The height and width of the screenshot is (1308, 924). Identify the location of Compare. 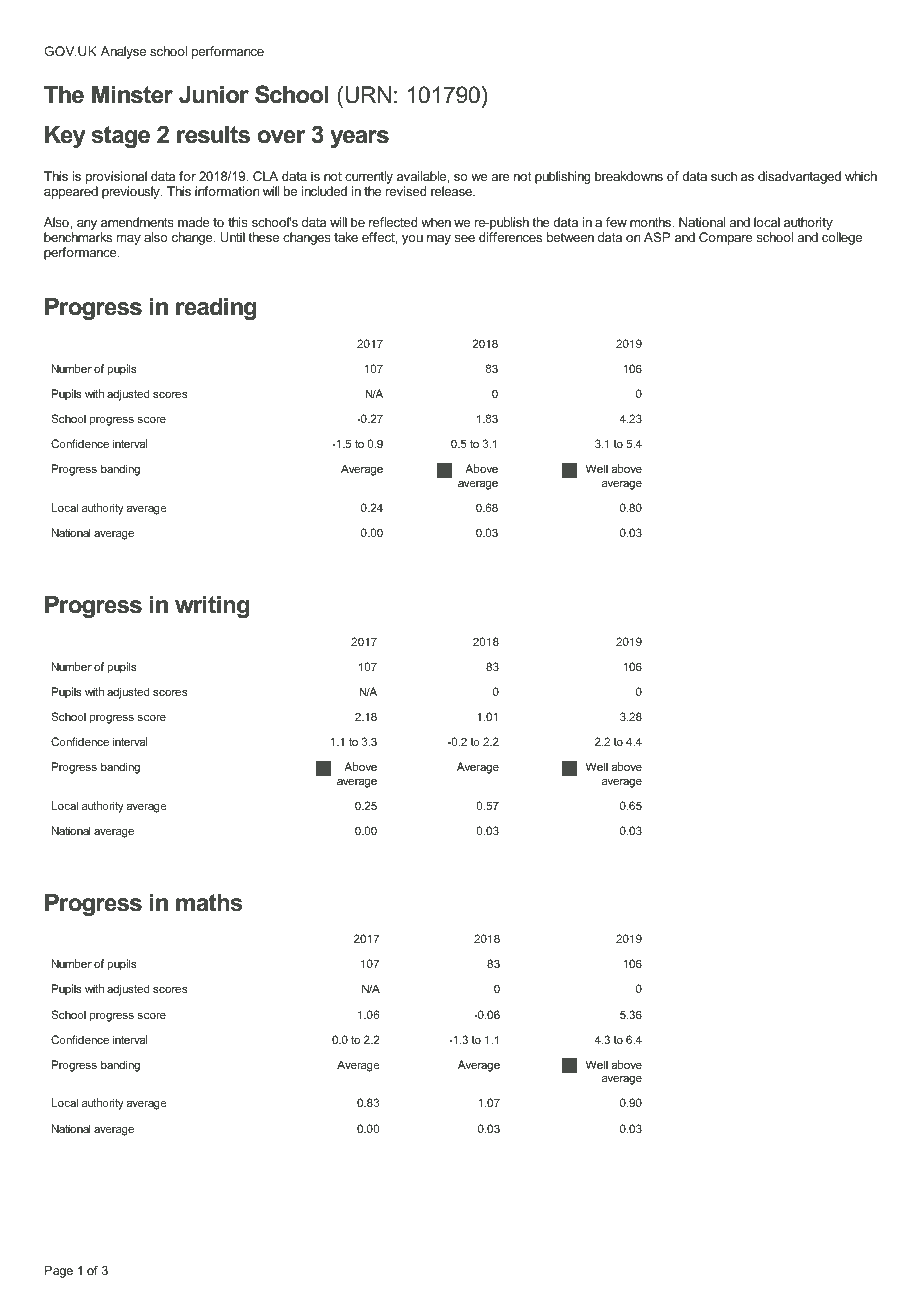
(726, 238).
